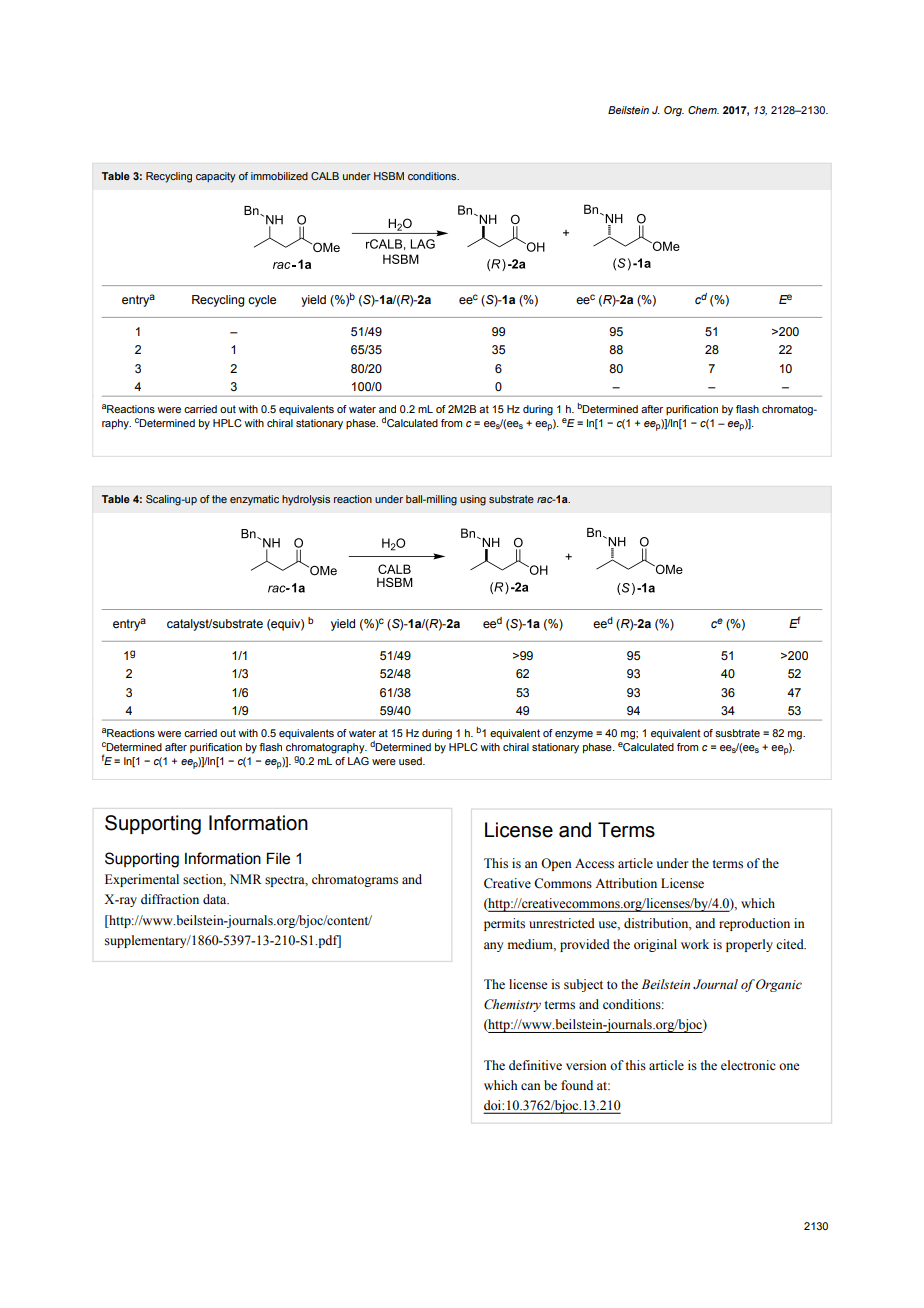  I want to click on enzymatic, so click(254, 500).
